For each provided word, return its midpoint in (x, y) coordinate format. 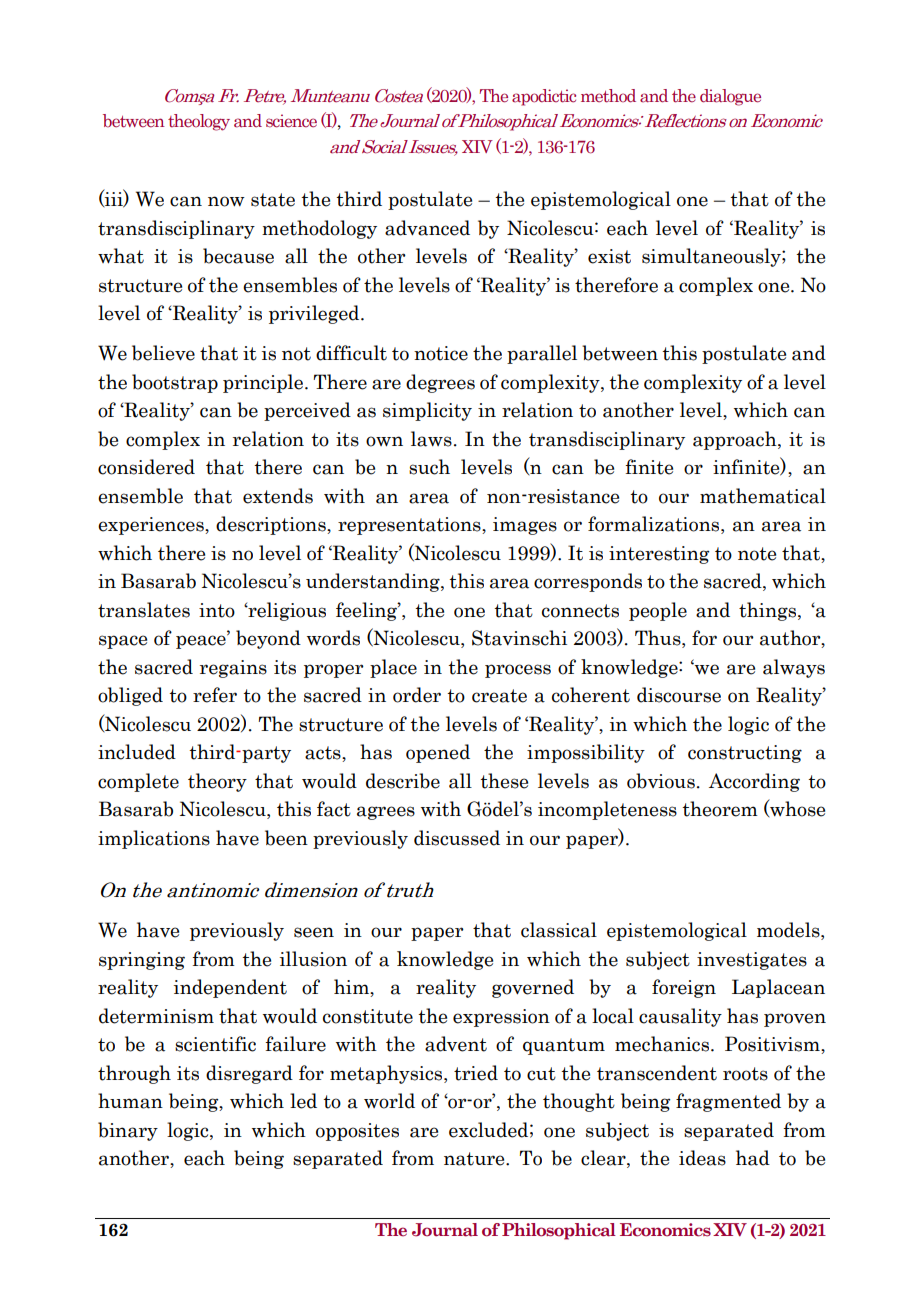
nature (475, 1159)
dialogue (730, 97)
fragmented (728, 1102)
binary (128, 1131)
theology (199, 122)
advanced (427, 228)
